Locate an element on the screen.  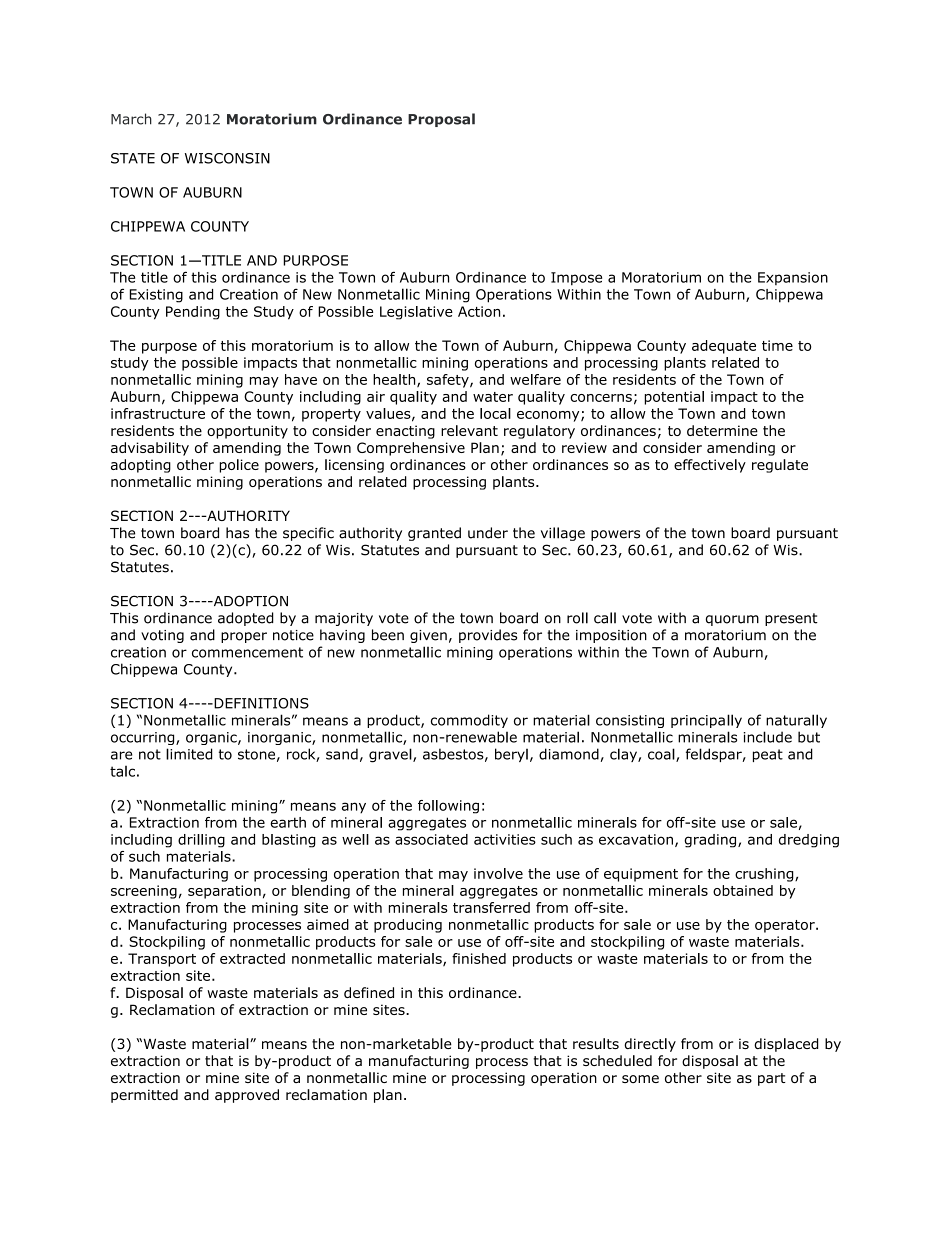
Proposal is located at coordinates (441, 120).
